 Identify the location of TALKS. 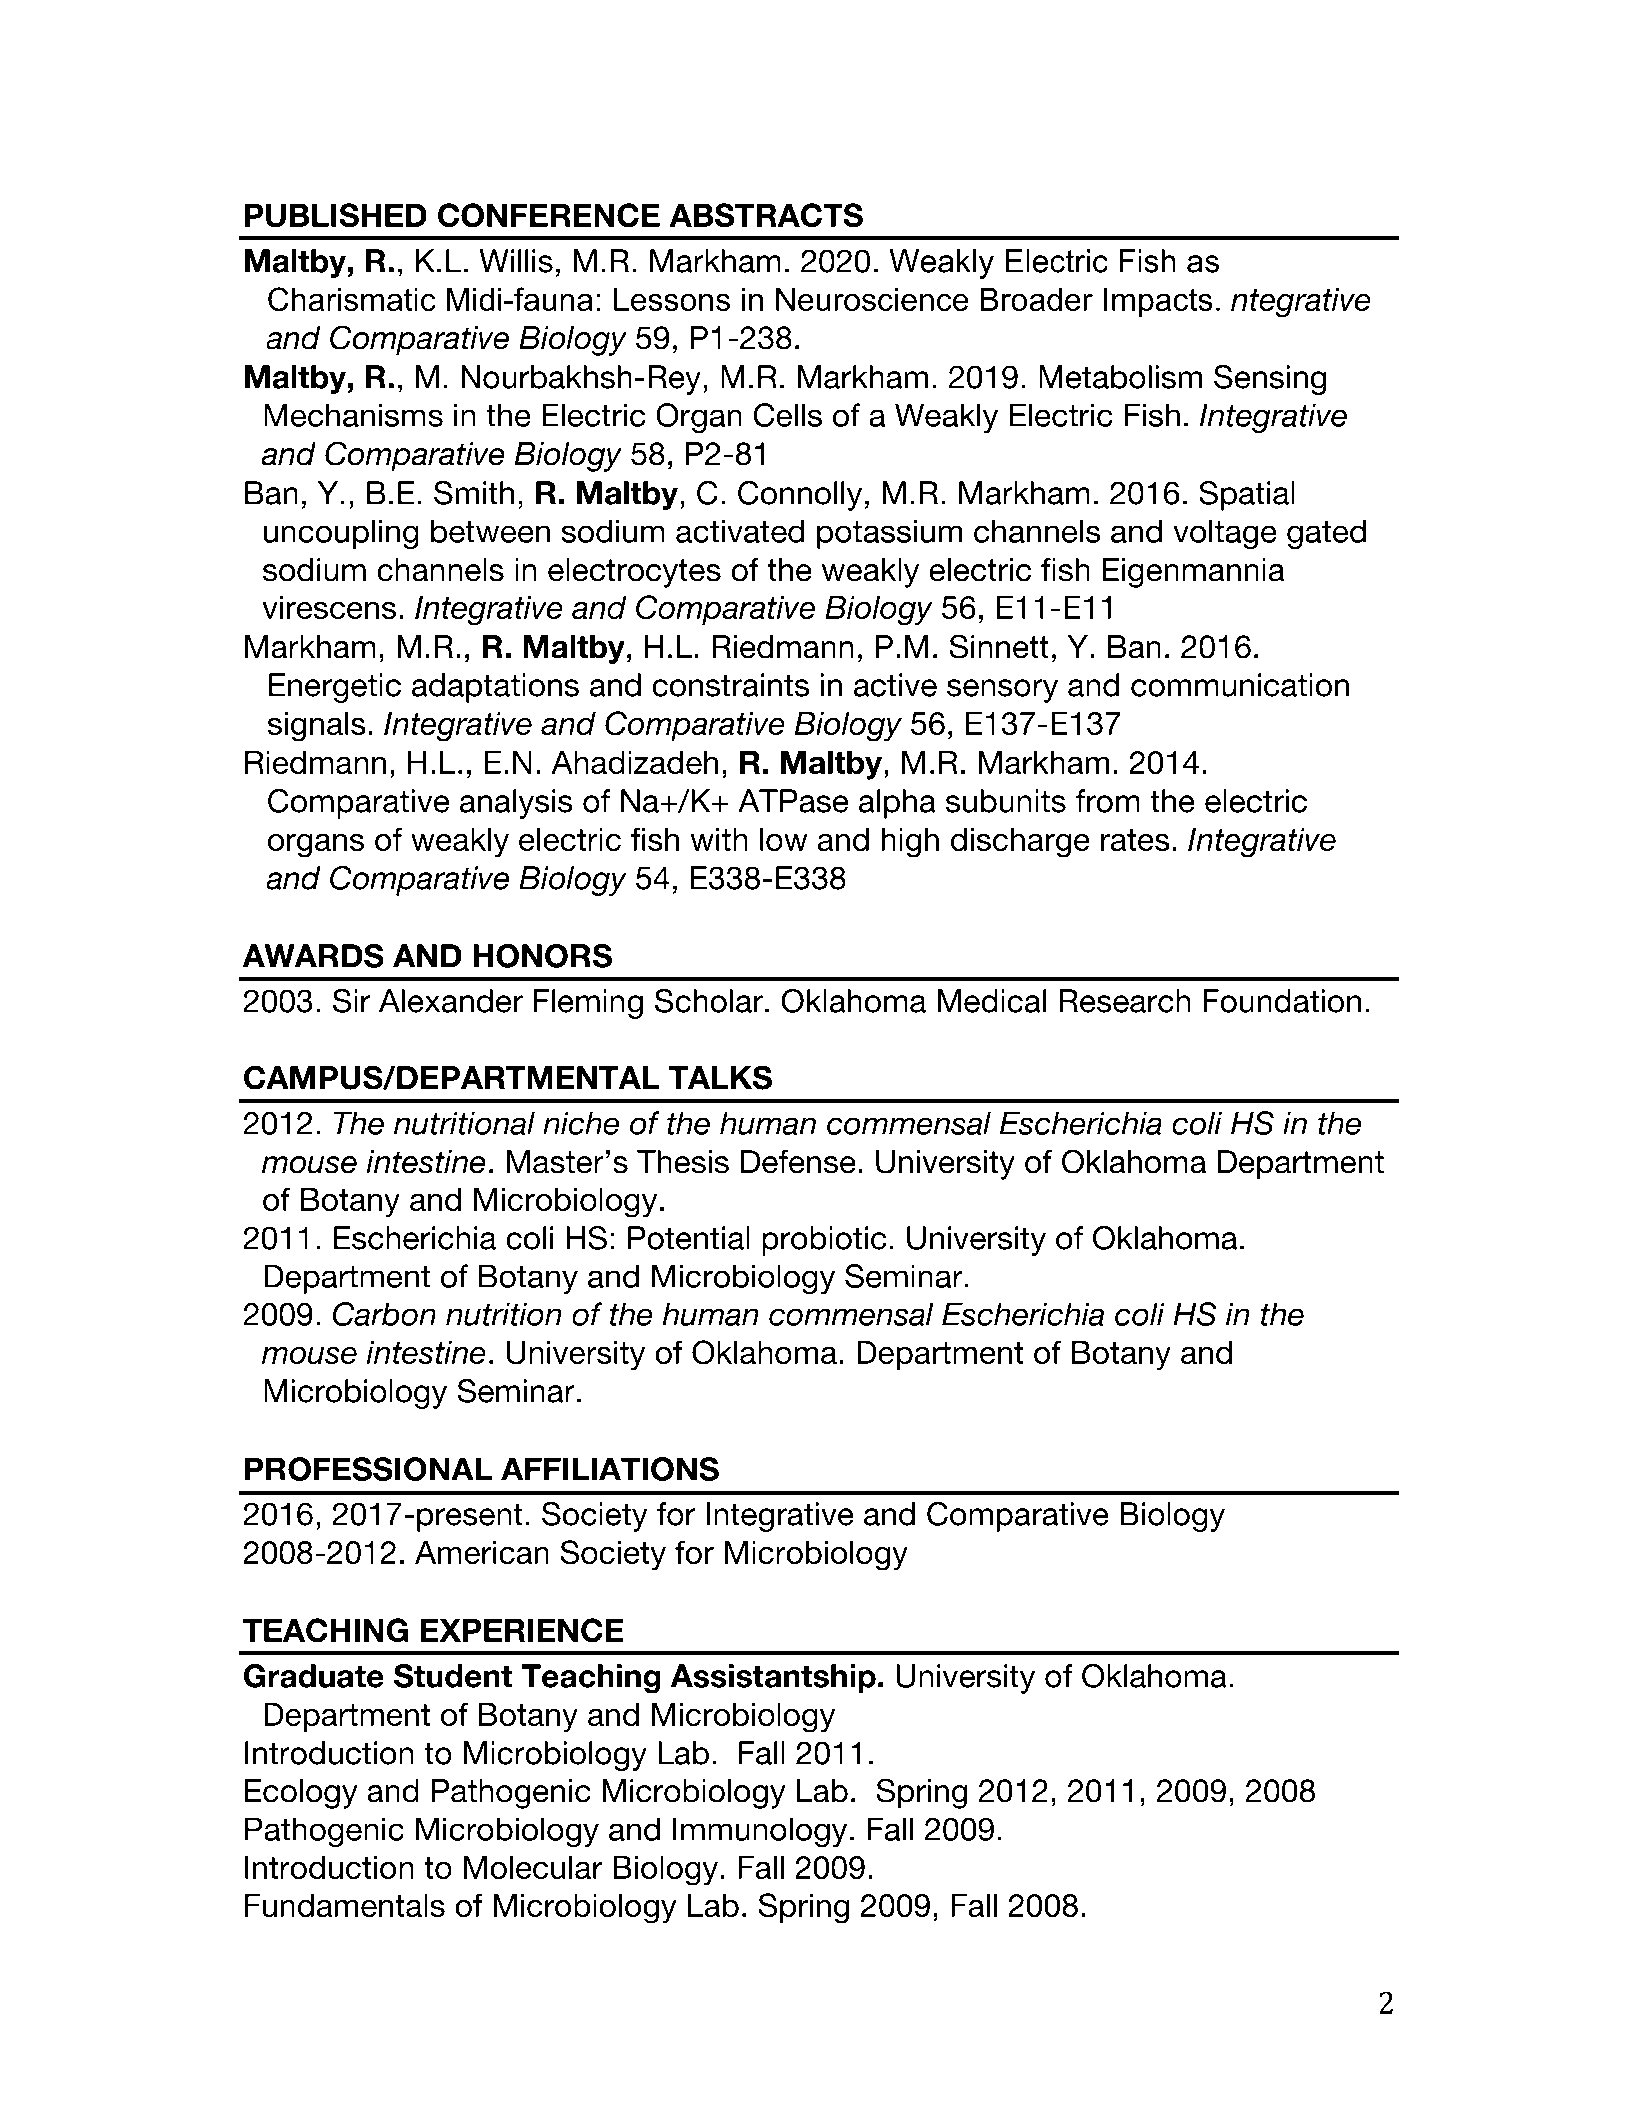
(720, 1077).
